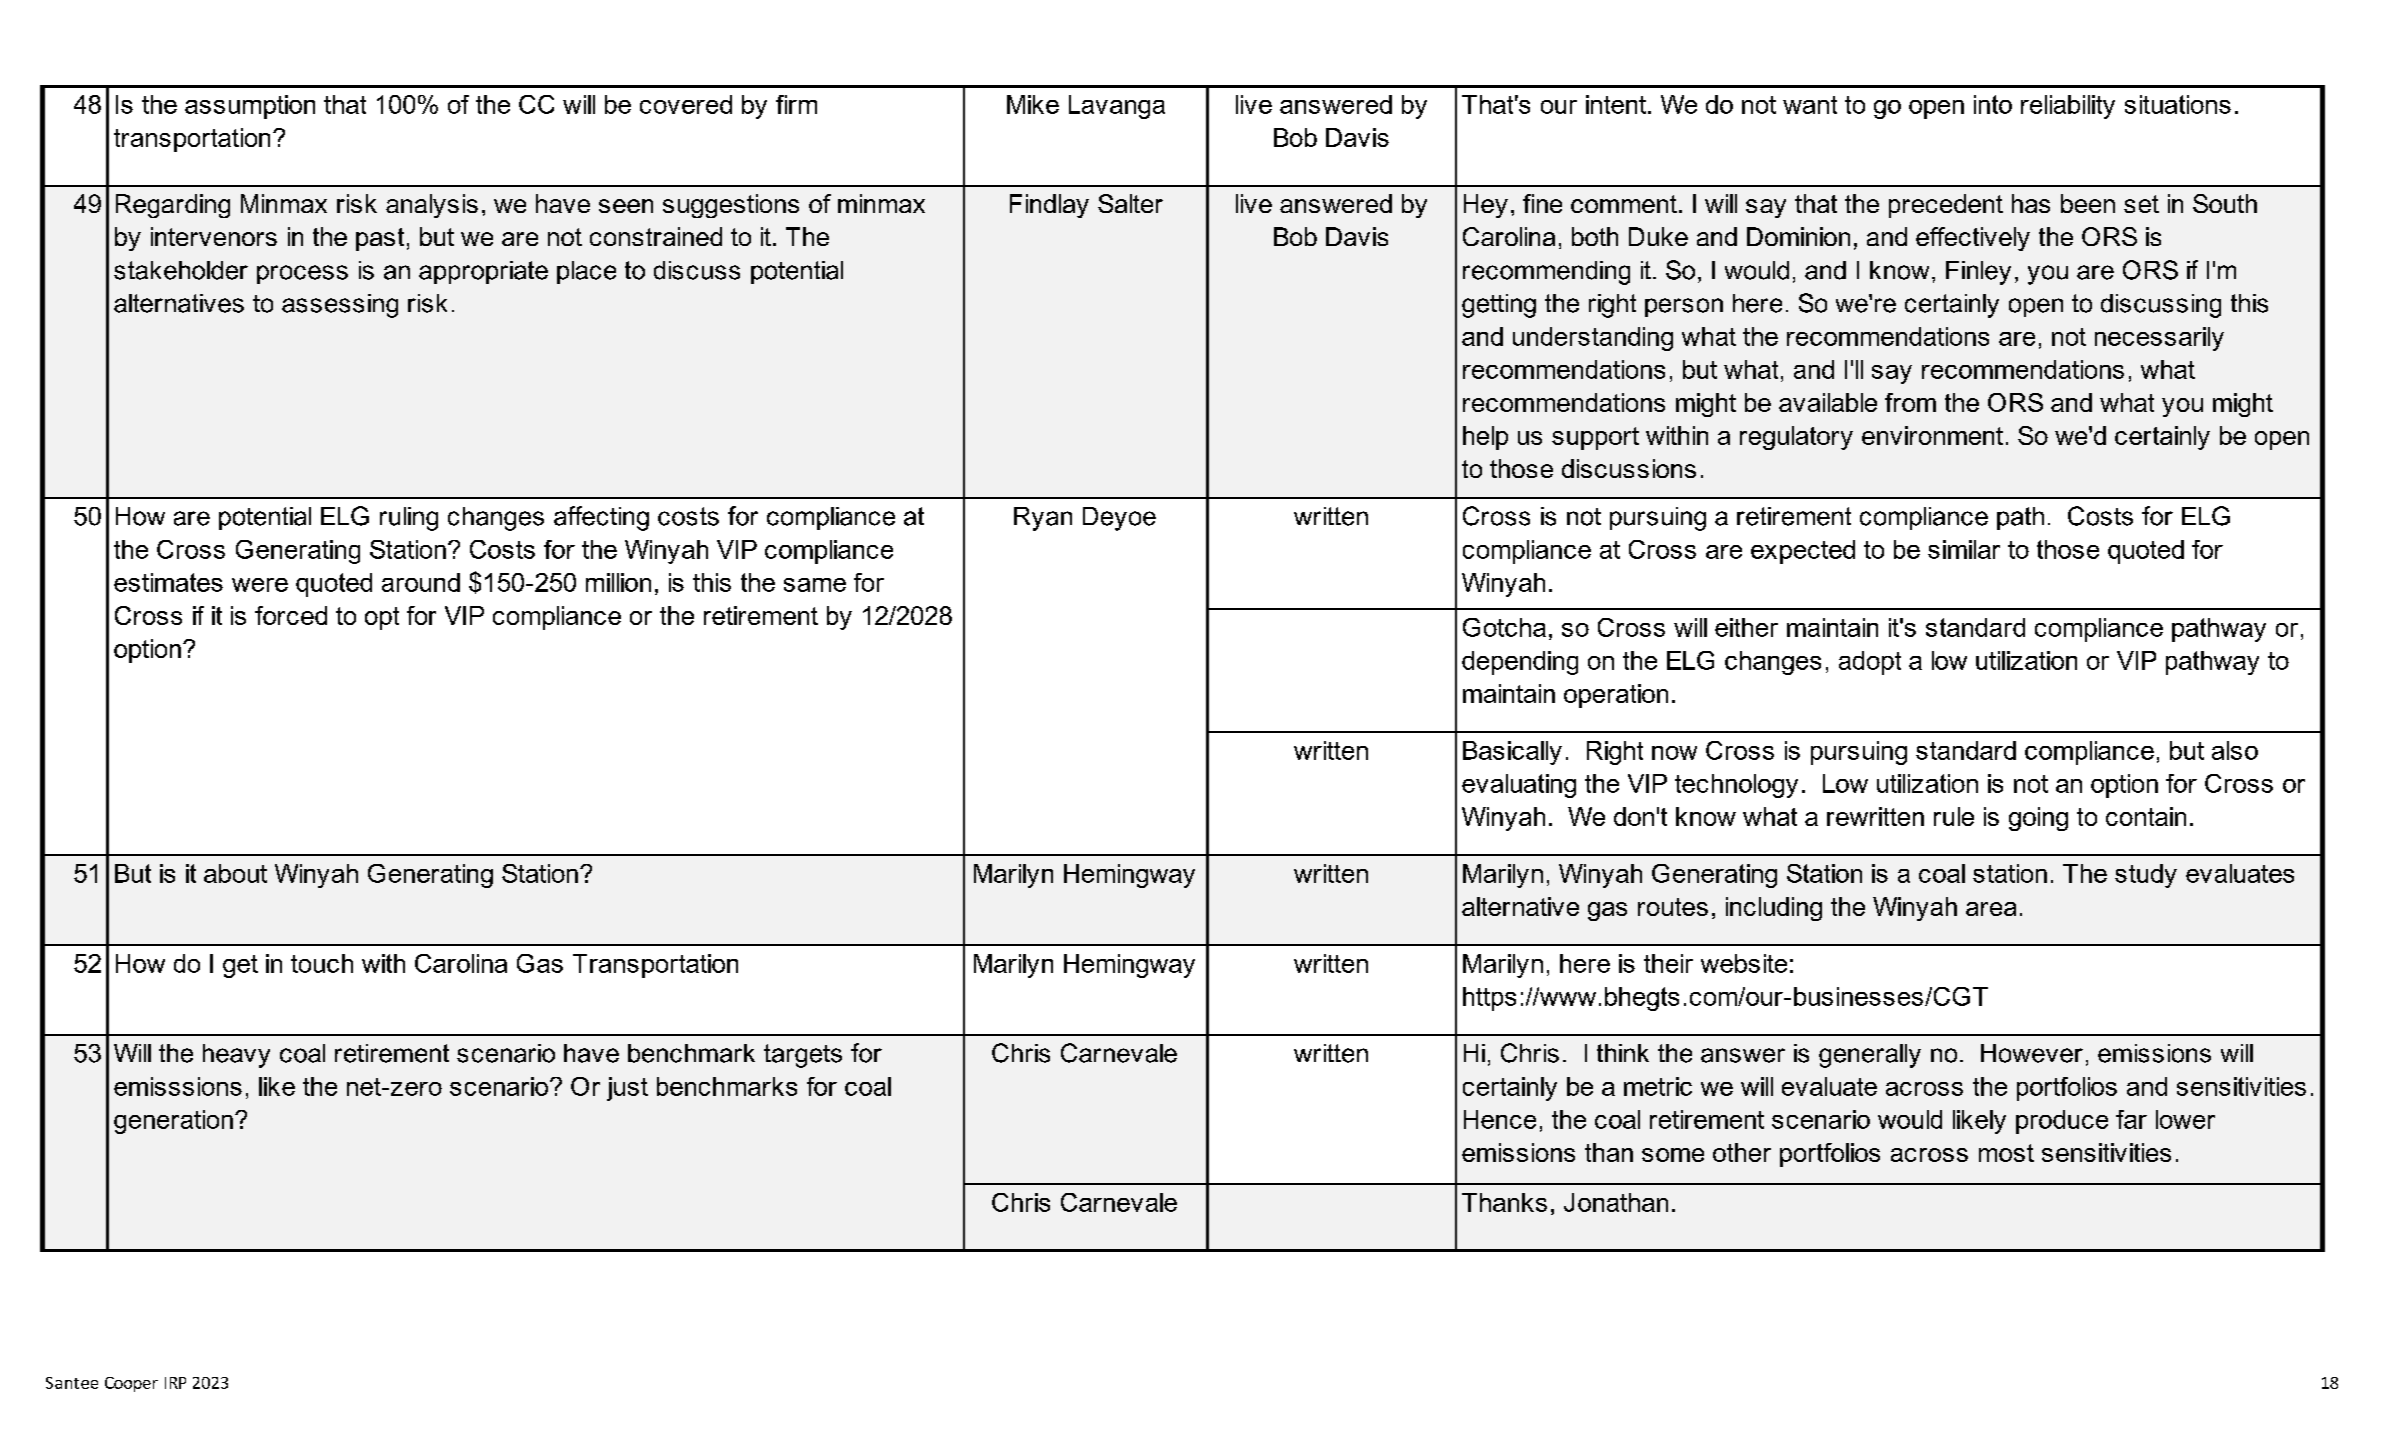  Describe the element at coordinates (803, 1056) in the document. I see `targets` at that location.
